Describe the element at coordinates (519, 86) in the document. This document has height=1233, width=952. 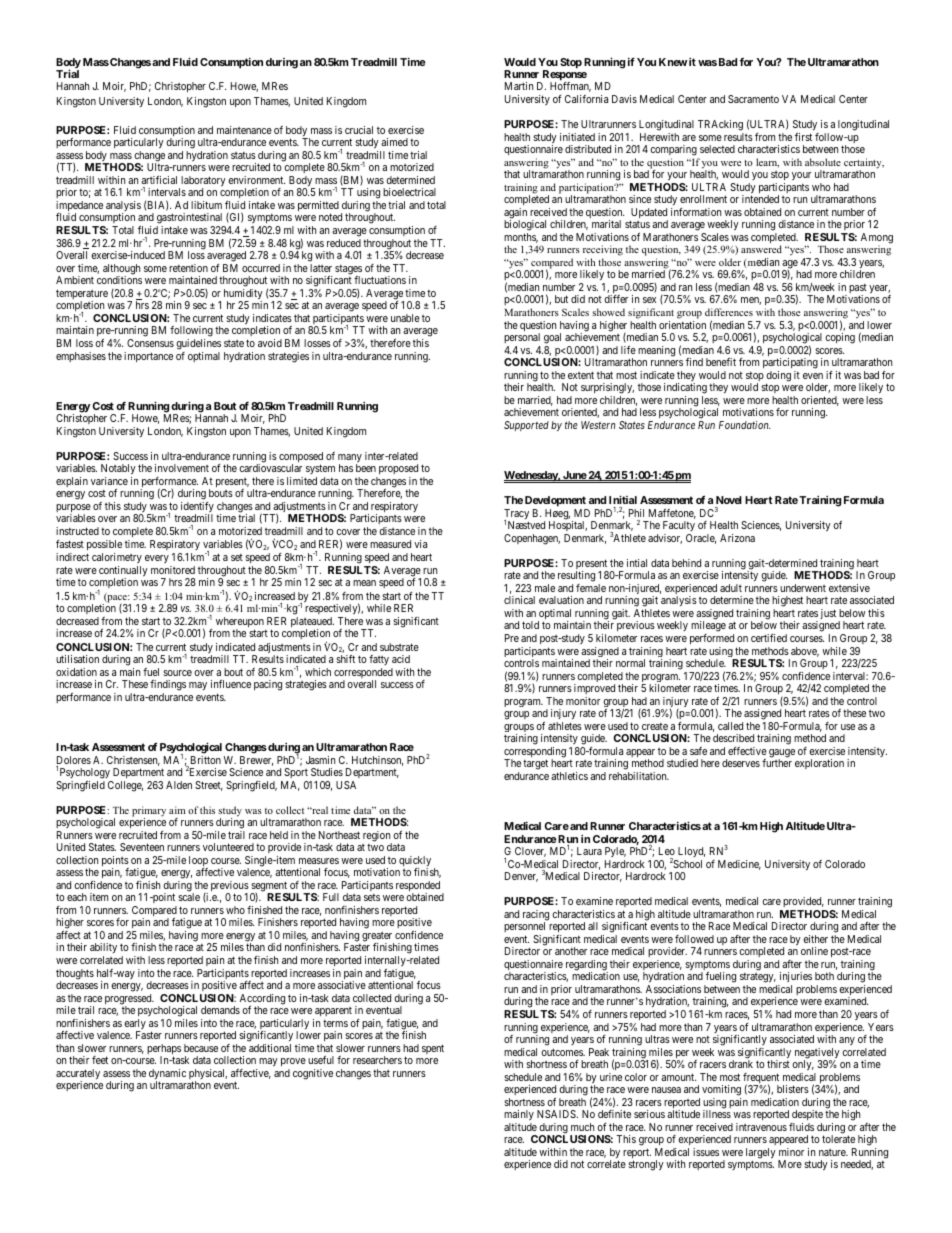
I see `Martin` at that location.
